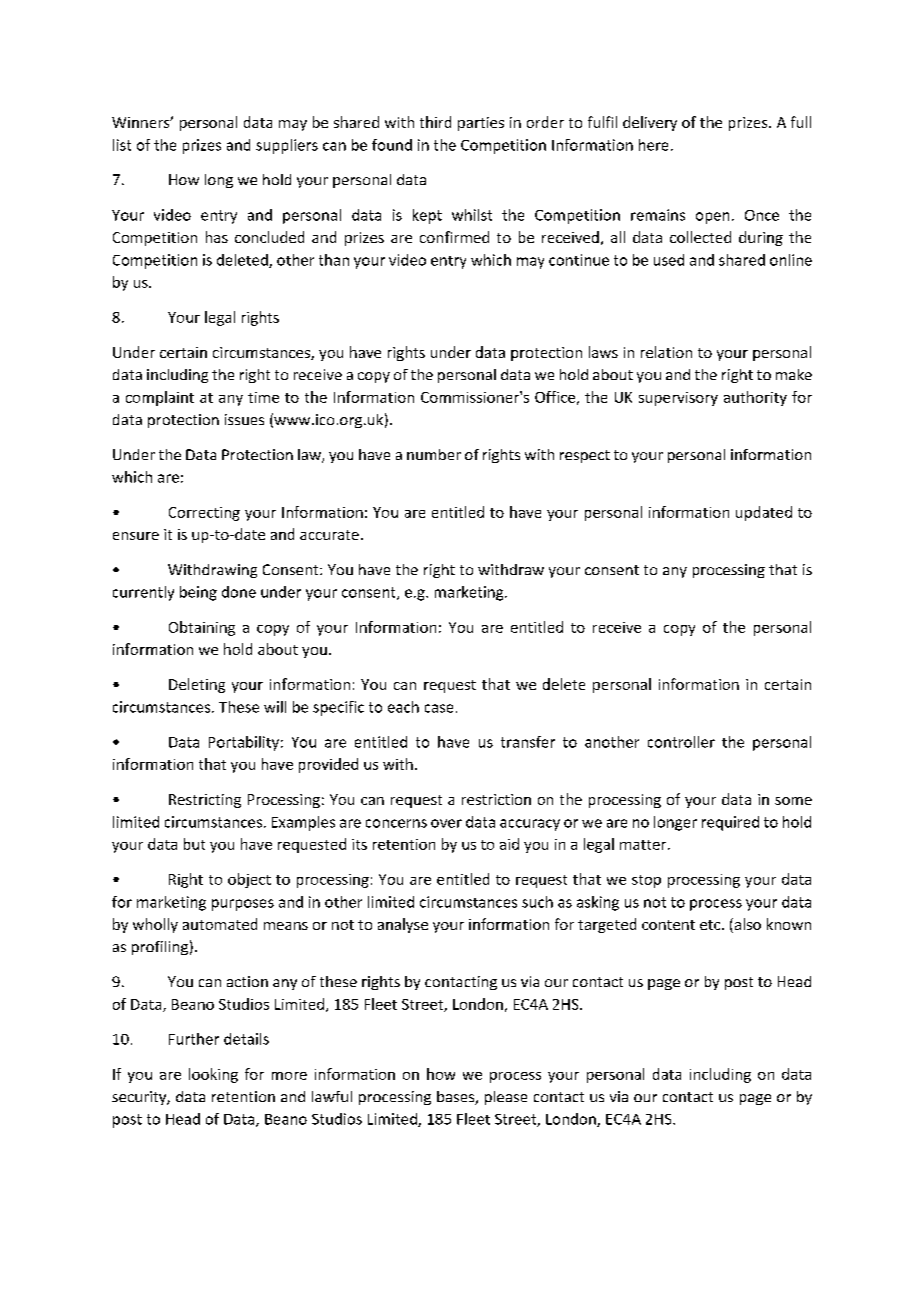 The width and height of the screenshot is (924, 1308). Describe the element at coordinates (198, 593) in the screenshot. I see `being` at that location.
